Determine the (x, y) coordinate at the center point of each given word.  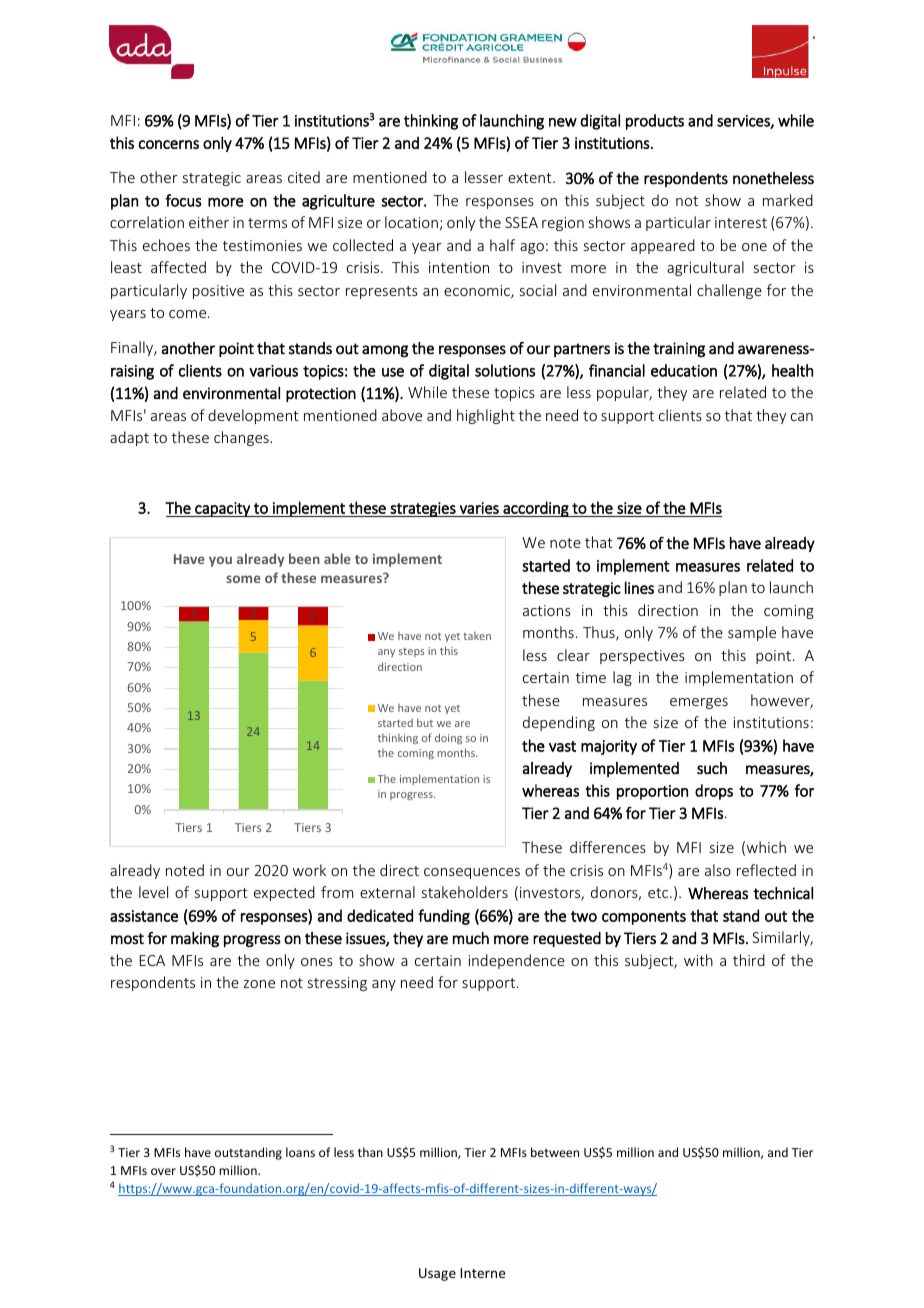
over (163, 1171)
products (655, 122)
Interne (482, 1273)
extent (531, 178)
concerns (169, 144)
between (555, 1152)
